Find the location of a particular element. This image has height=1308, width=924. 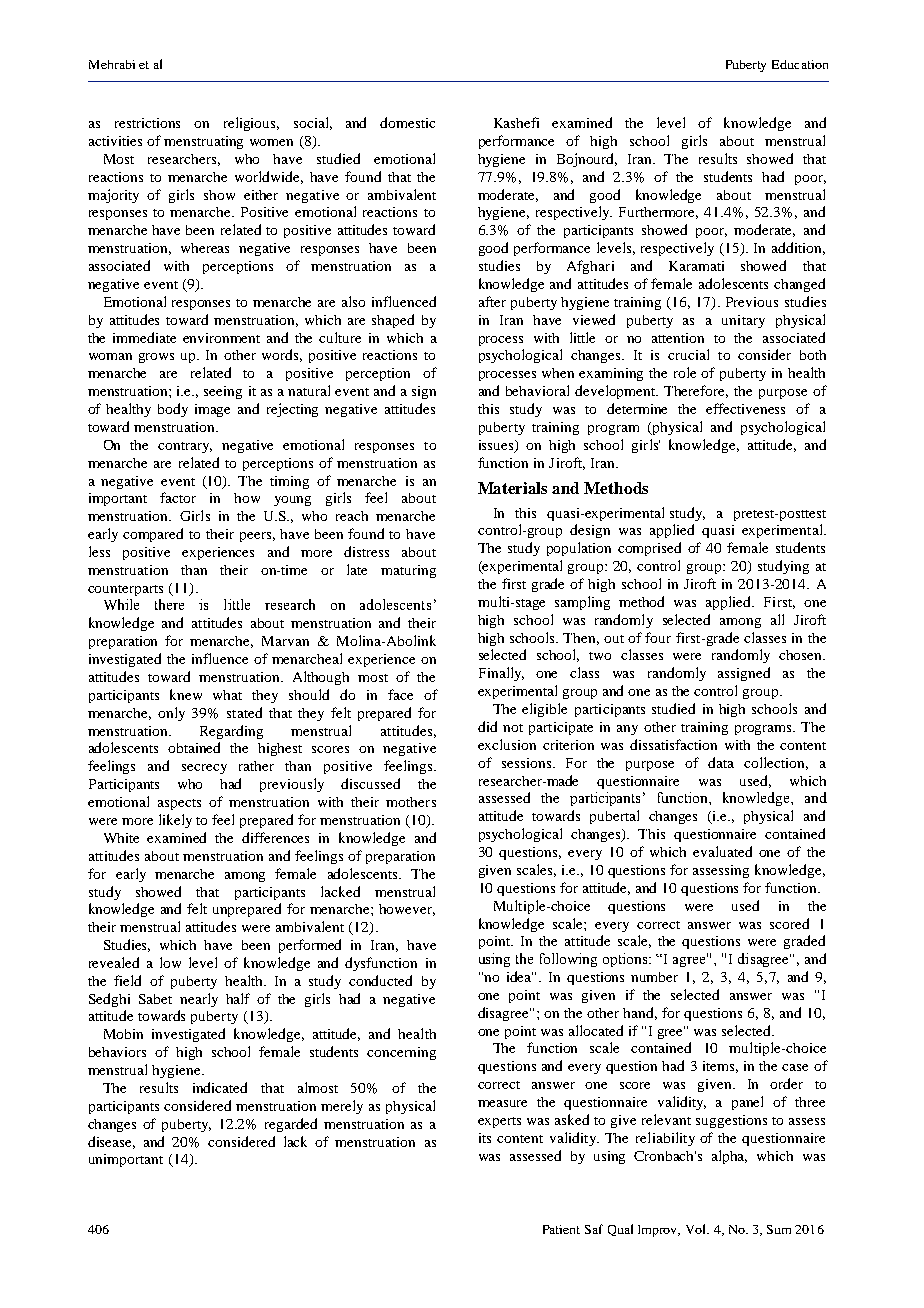

disease is located at coordinates (111, 1142).
